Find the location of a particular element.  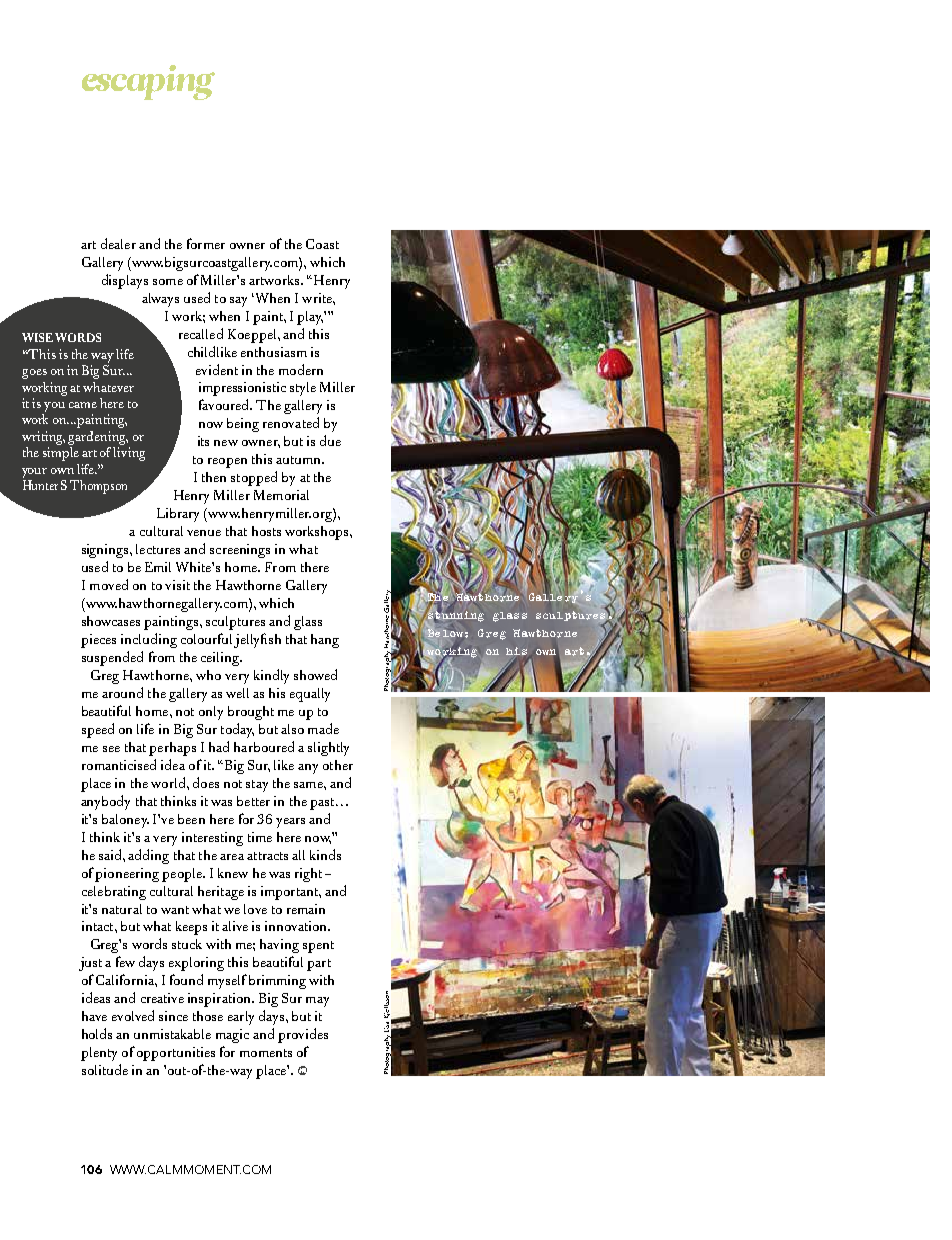

write is located at coordinates (318, 298).
